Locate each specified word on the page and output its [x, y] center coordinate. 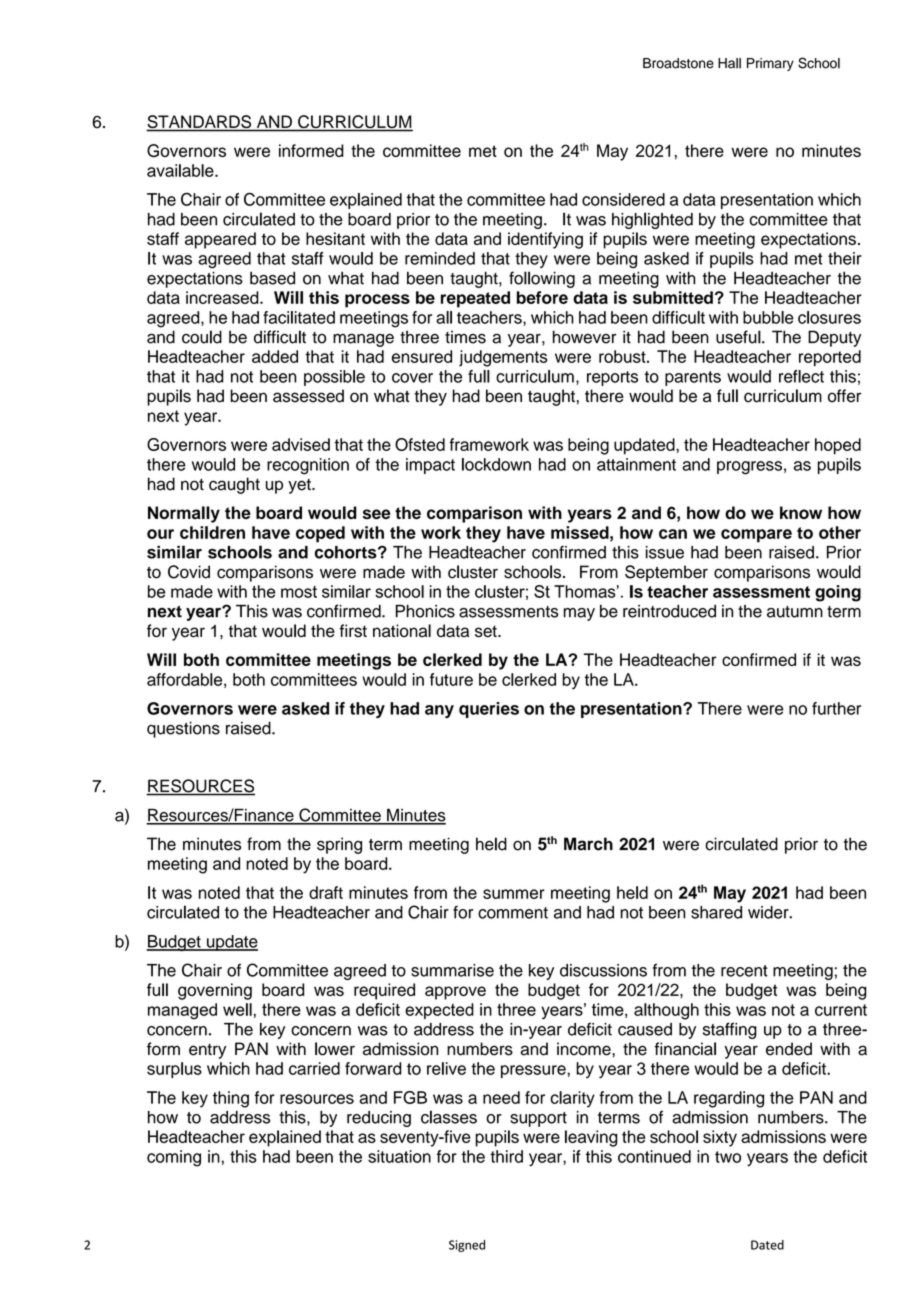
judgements [503, 358]
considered [623, 199]
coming [174, 1158]
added [275, 356]
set [487, 631]
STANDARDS [200, 123]
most [299, 592]
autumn [795, 612]
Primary [770, 64]
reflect [801, 376]
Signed [467, 1246]
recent [744, 971]
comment [513, 913]
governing [215, 991]
